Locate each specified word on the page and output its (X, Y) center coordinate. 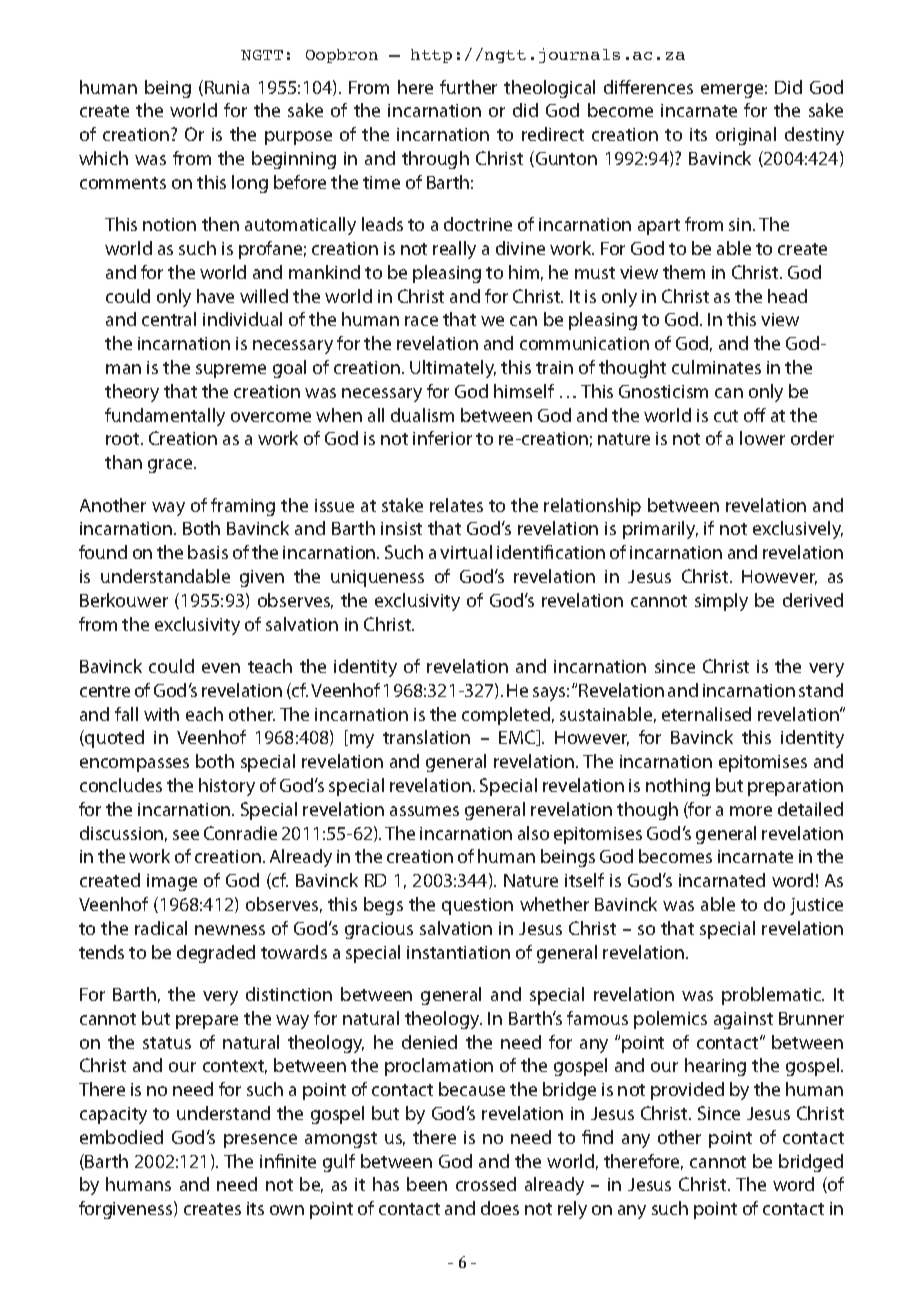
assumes (424, 811)
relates (456, 505)
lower (762, 438)
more (751, 811)
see (186, 835)
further (468, 87)
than (123, 462)
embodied (121, 1137)
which (103, 158)
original (746, 136)
